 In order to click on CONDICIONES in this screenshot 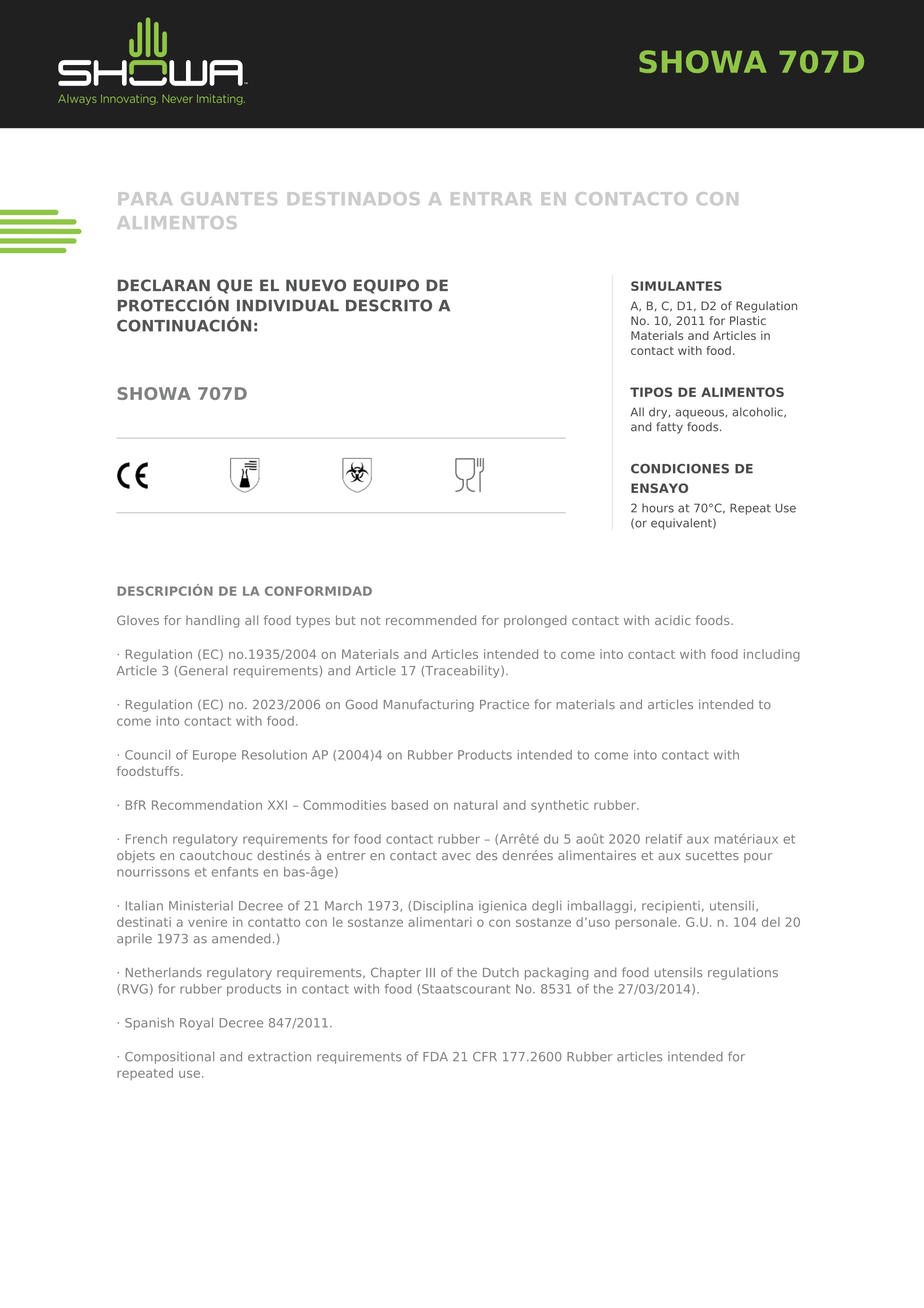, I will do `click(680, 469)`.
